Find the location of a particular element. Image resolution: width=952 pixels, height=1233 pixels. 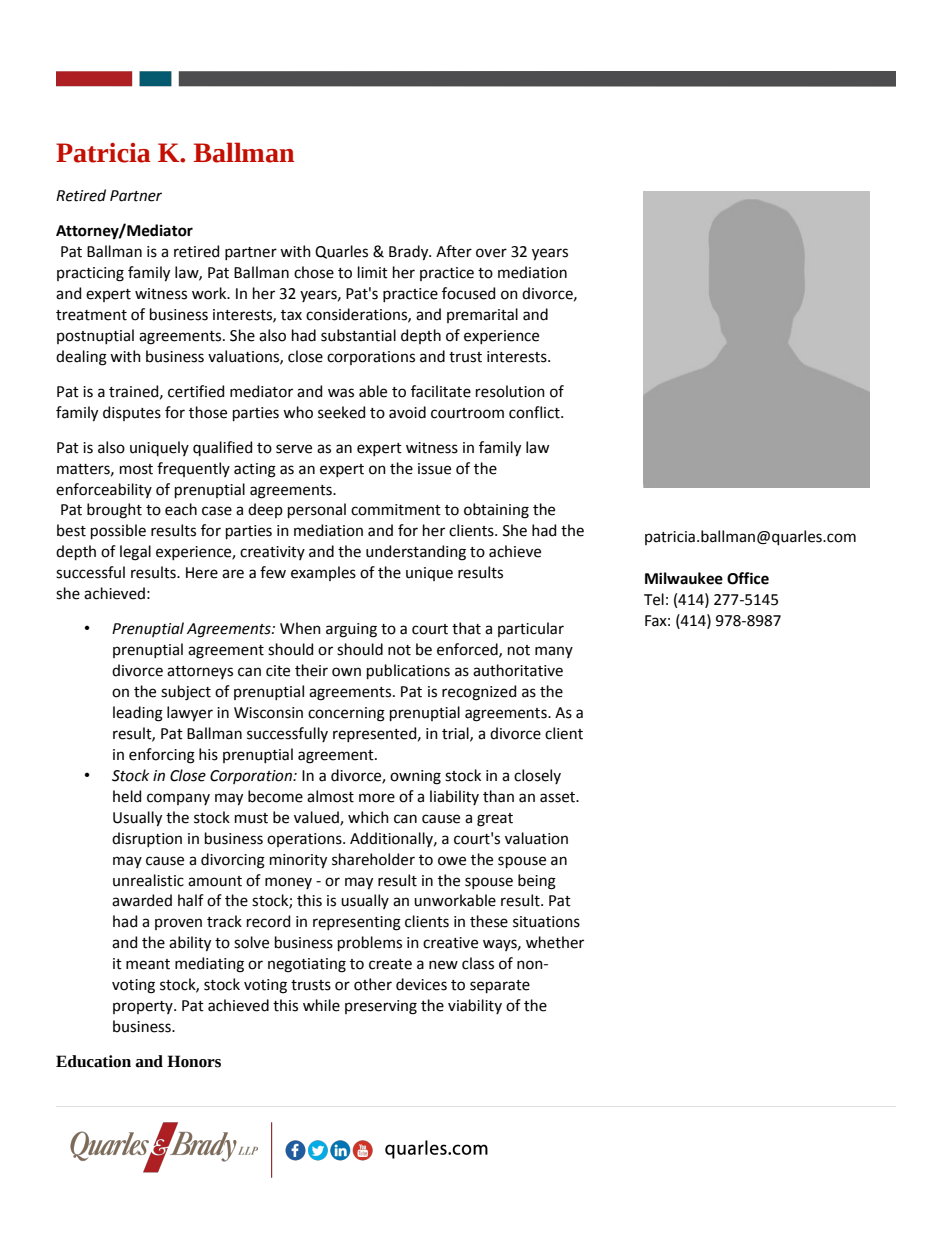

over is located at coordinates (491, 253).
